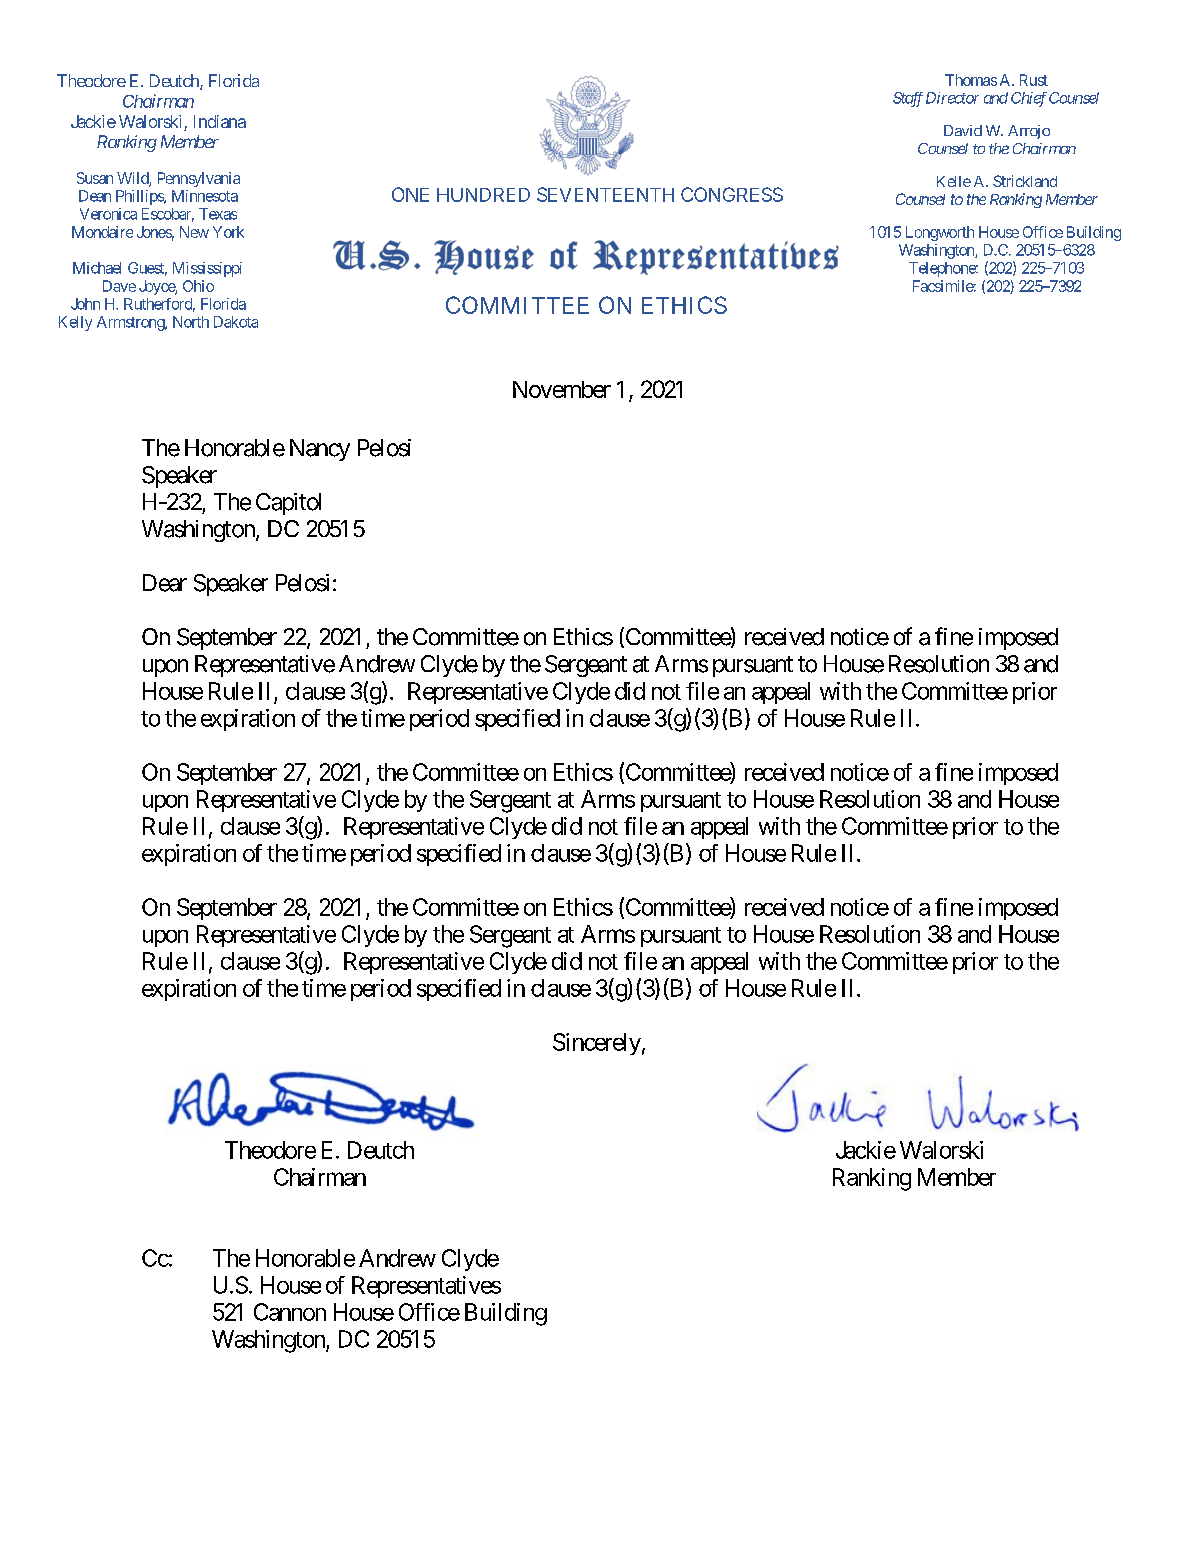 This page has height=1550, width=1198. I want to click on Indiana, so click(220, 121).
